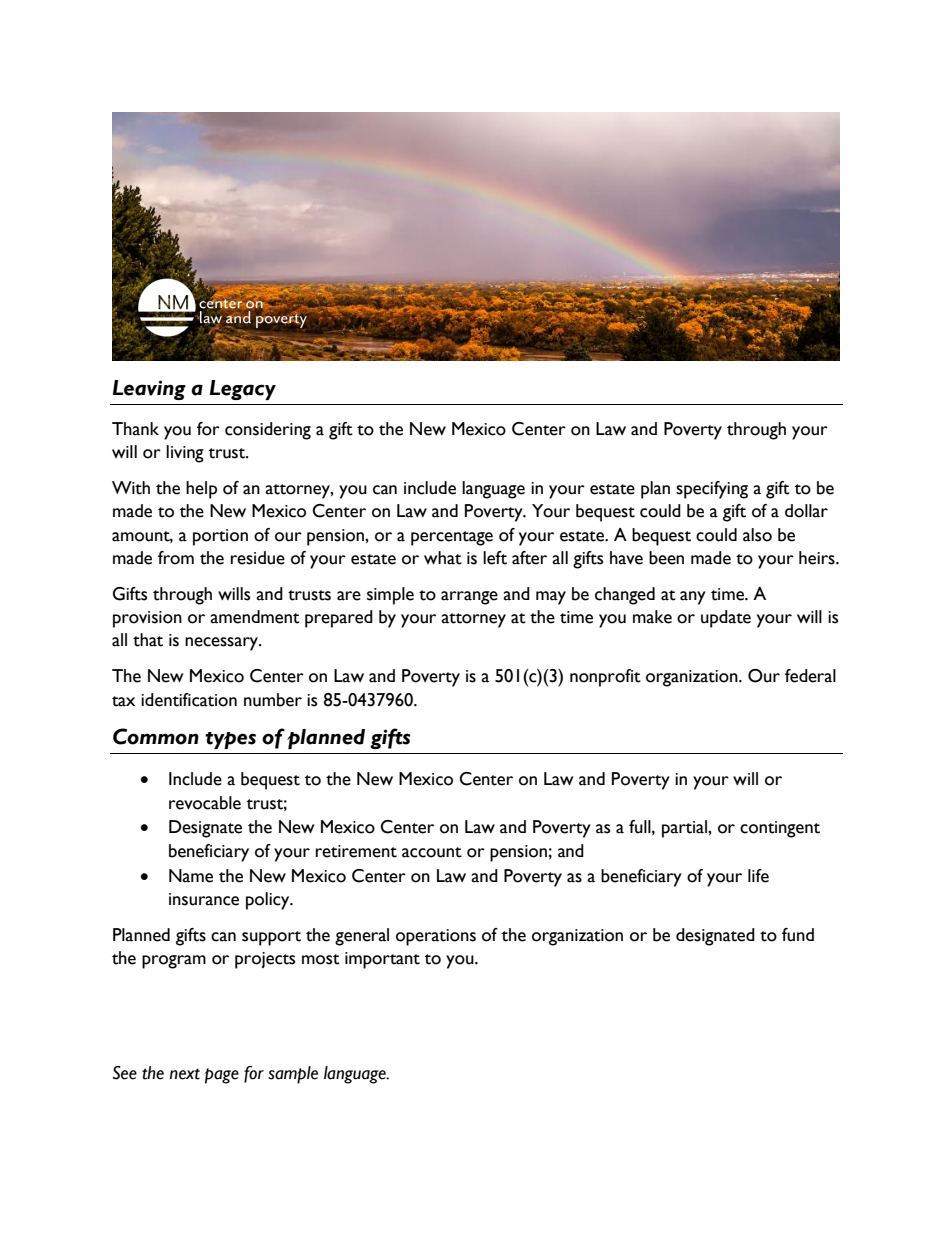  What do you see at coordinates (243, 390) in the screenshot?
I see `Legacy` at bounding box center [243, 390].
